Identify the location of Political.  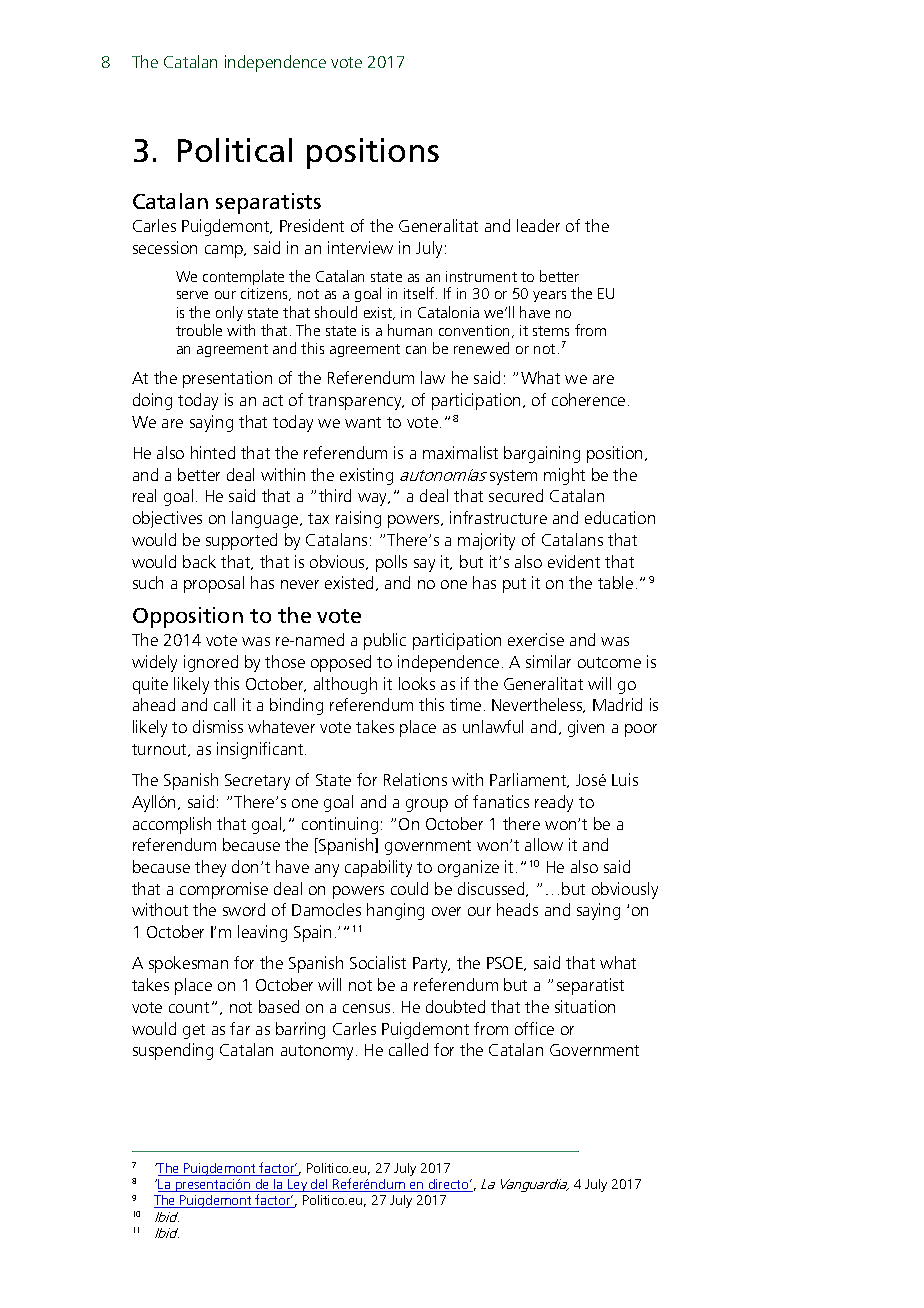
(235, 150).
